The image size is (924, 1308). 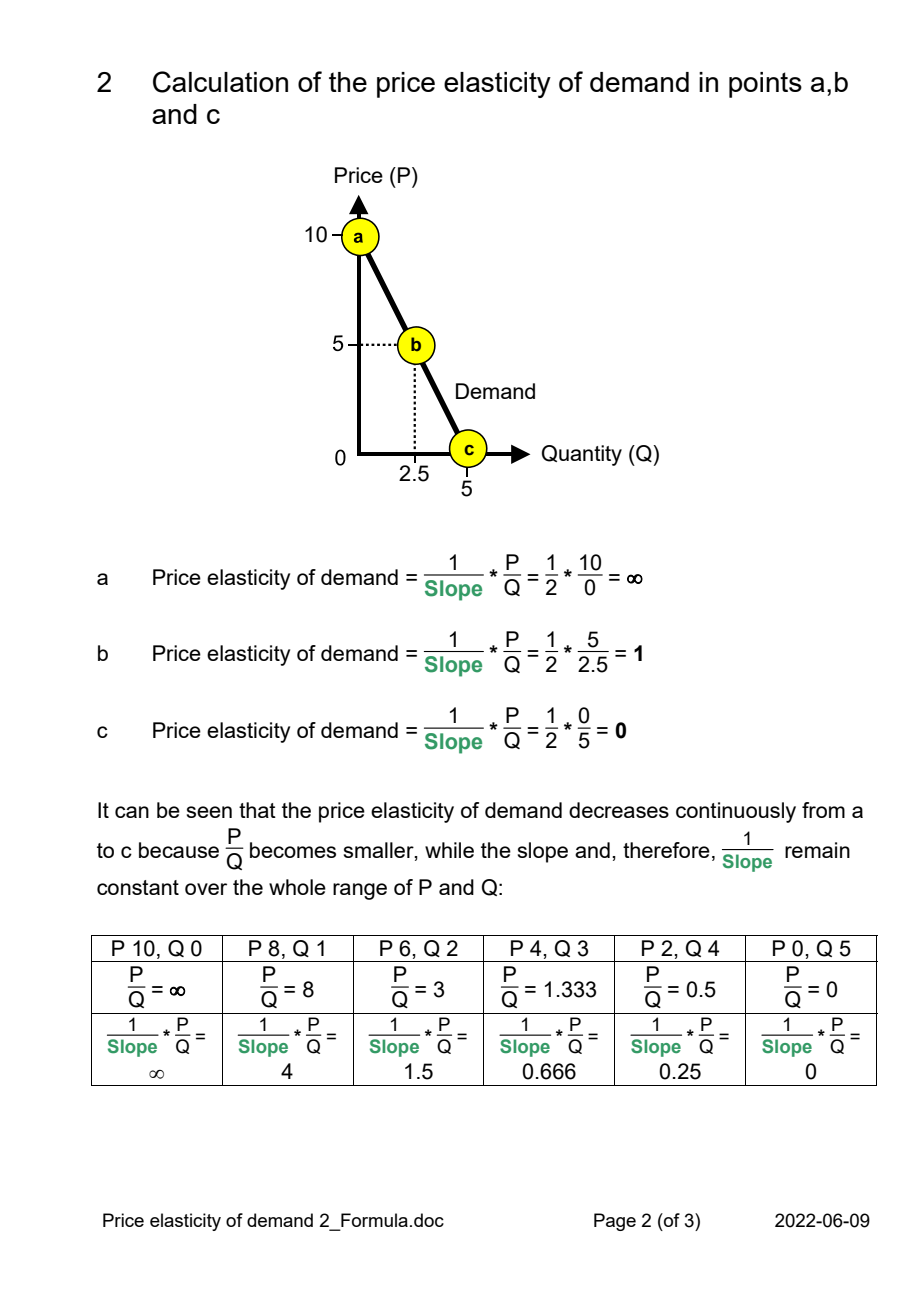 I want to click on Calculation, so click(x=220, y=82).
